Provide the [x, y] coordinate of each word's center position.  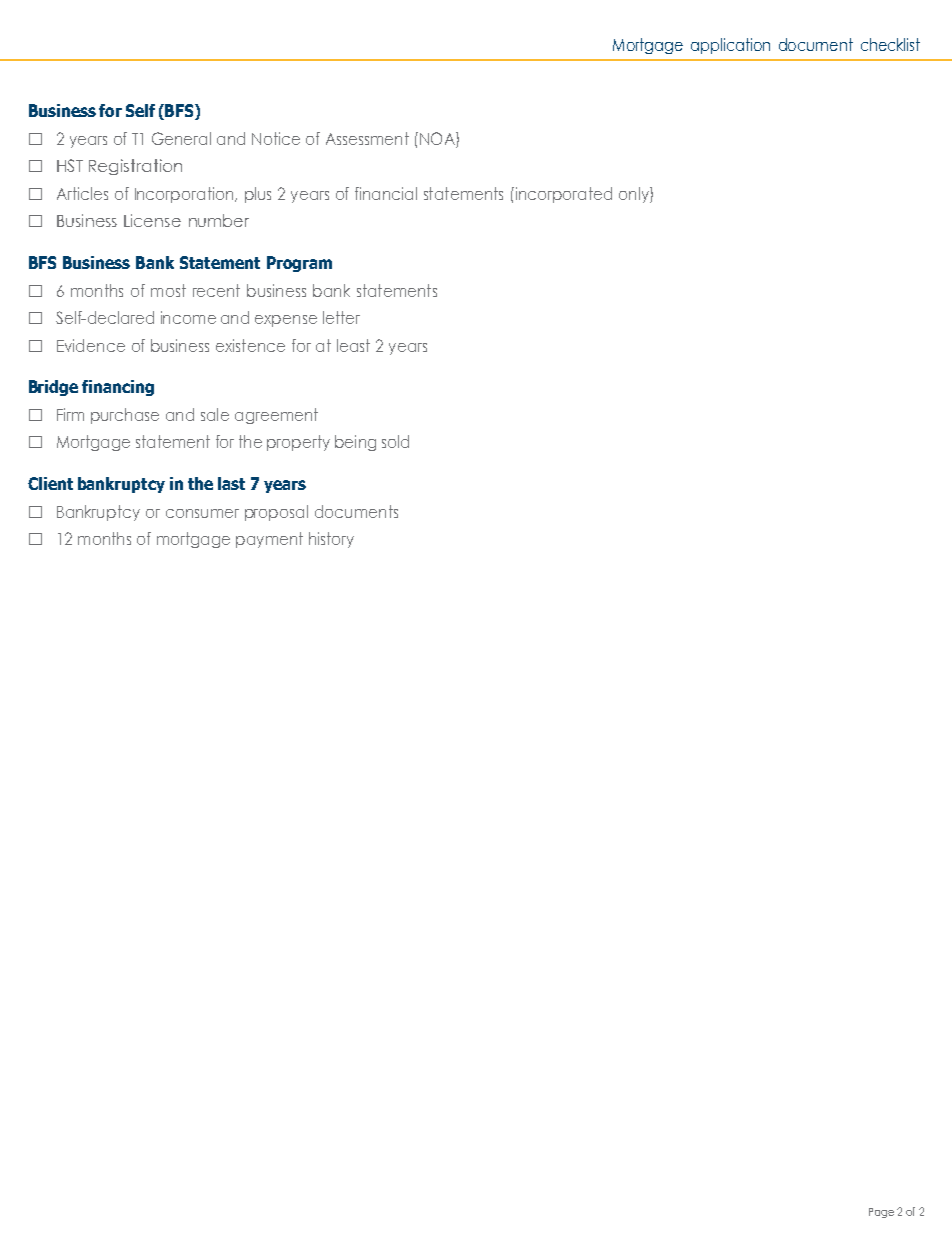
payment [269, 540]
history [331, 540]
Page [881, 1213]
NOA [438, 140]
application [730, 46]
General [181, 138]
